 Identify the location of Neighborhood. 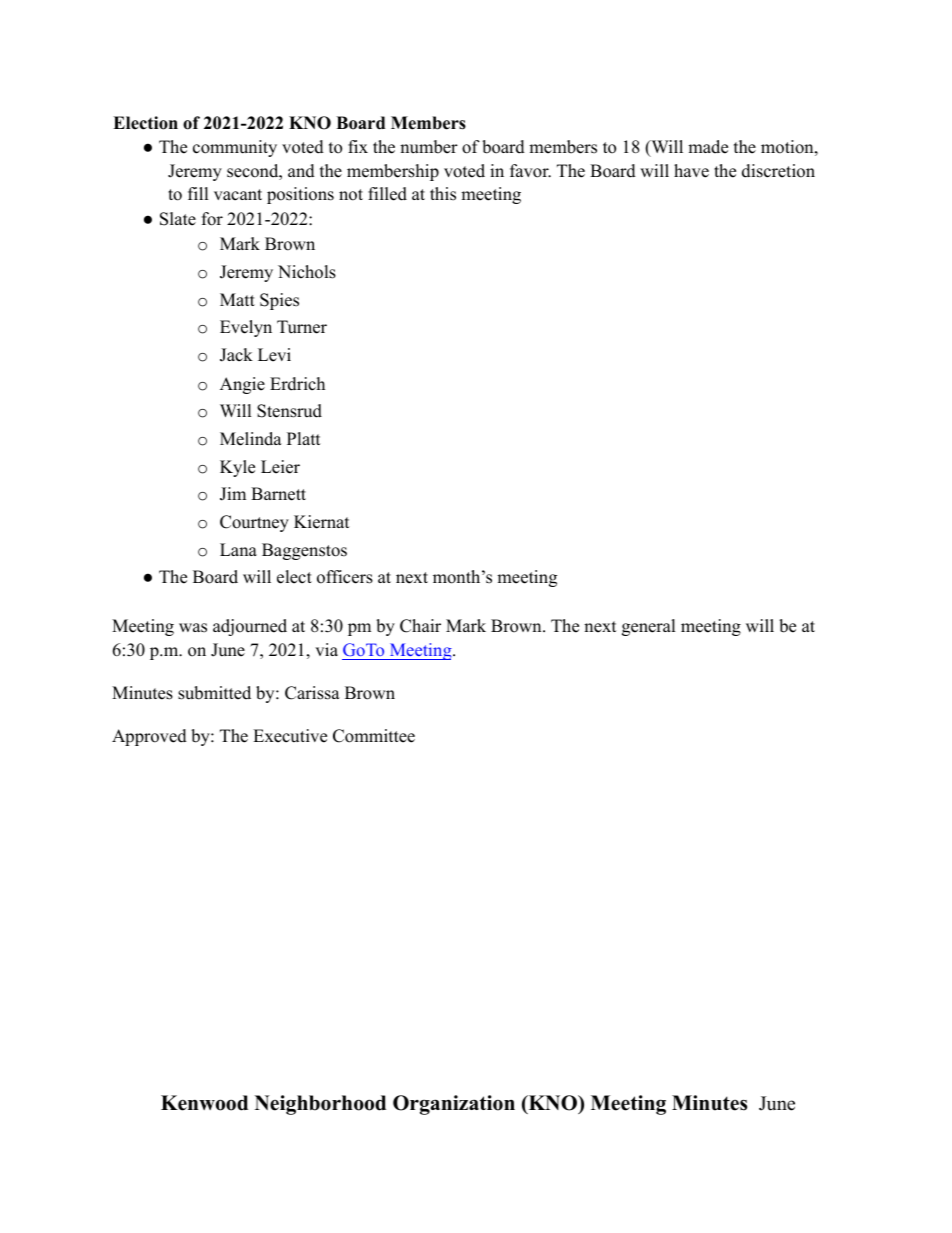
(320, 1105).
